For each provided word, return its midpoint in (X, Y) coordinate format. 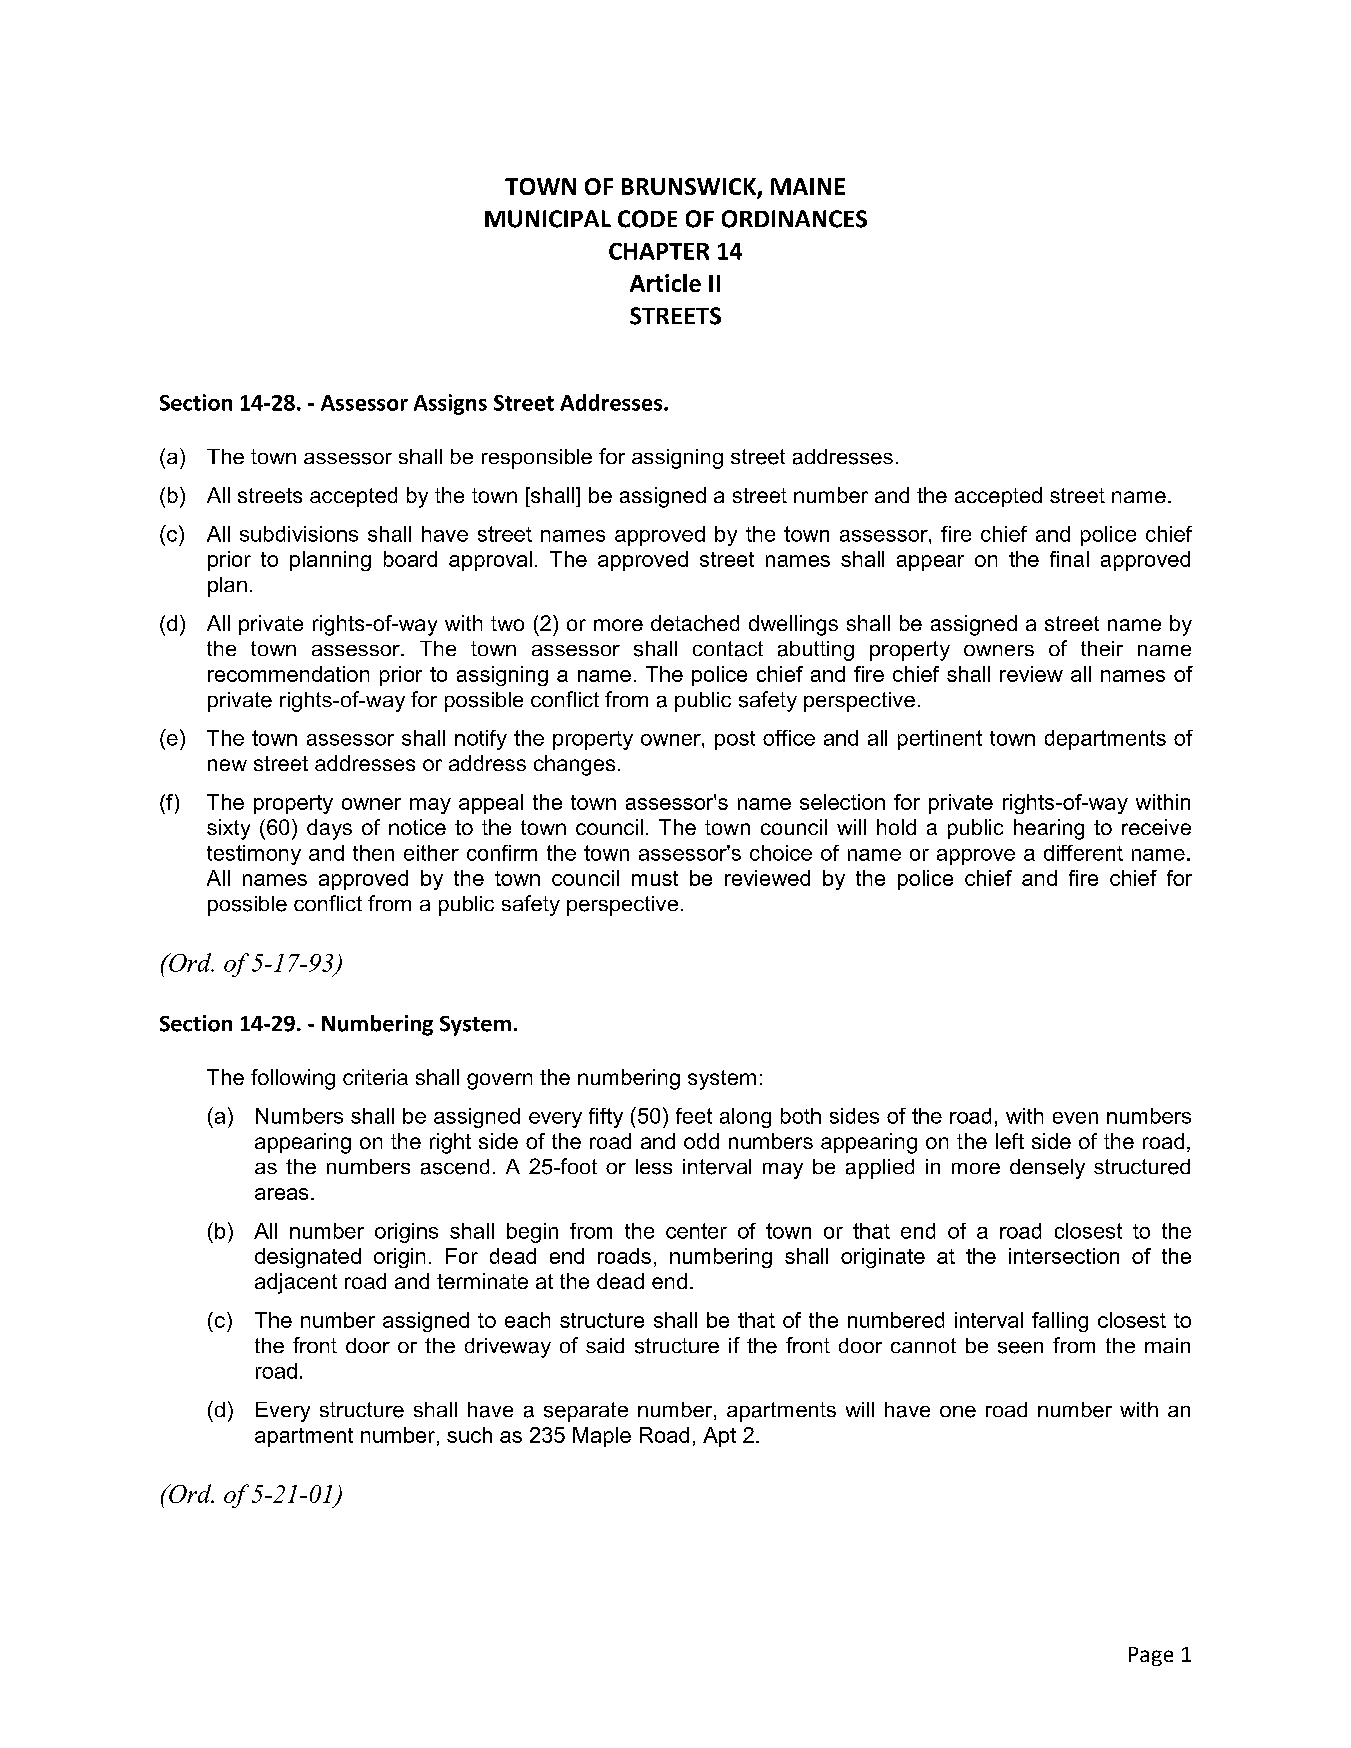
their (1102, 648)
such (469, 1435)
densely (1047, 1169)
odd (701, 1141)
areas (281, 1194)
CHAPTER (659, 251)
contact (728, 649)
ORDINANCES (794, 219)
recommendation (288, 674)
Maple (602, 1437)
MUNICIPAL (548, 219)
